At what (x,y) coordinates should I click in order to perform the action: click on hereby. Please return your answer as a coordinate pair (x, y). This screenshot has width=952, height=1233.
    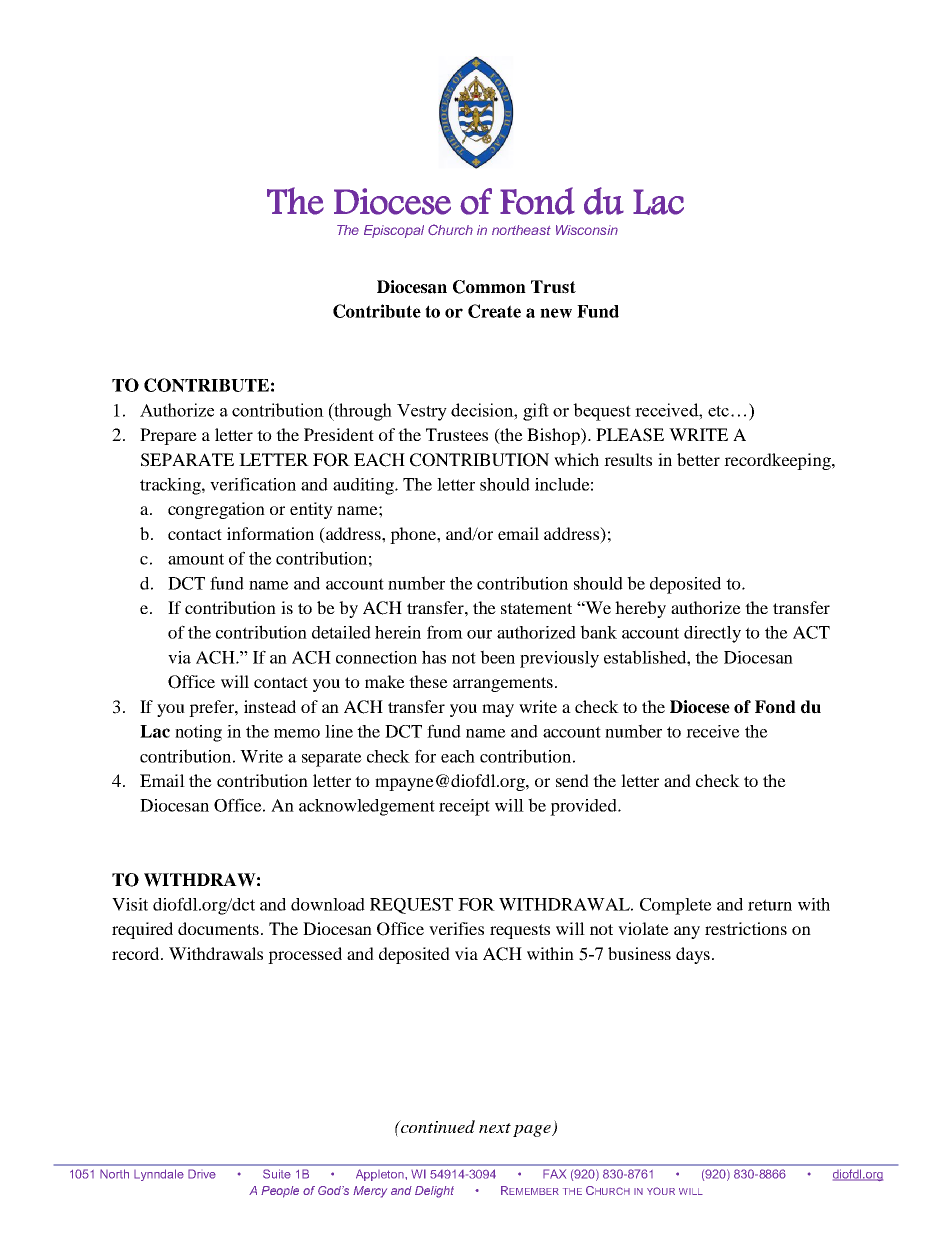
    Looking at the image, I should click on (640, 609).
